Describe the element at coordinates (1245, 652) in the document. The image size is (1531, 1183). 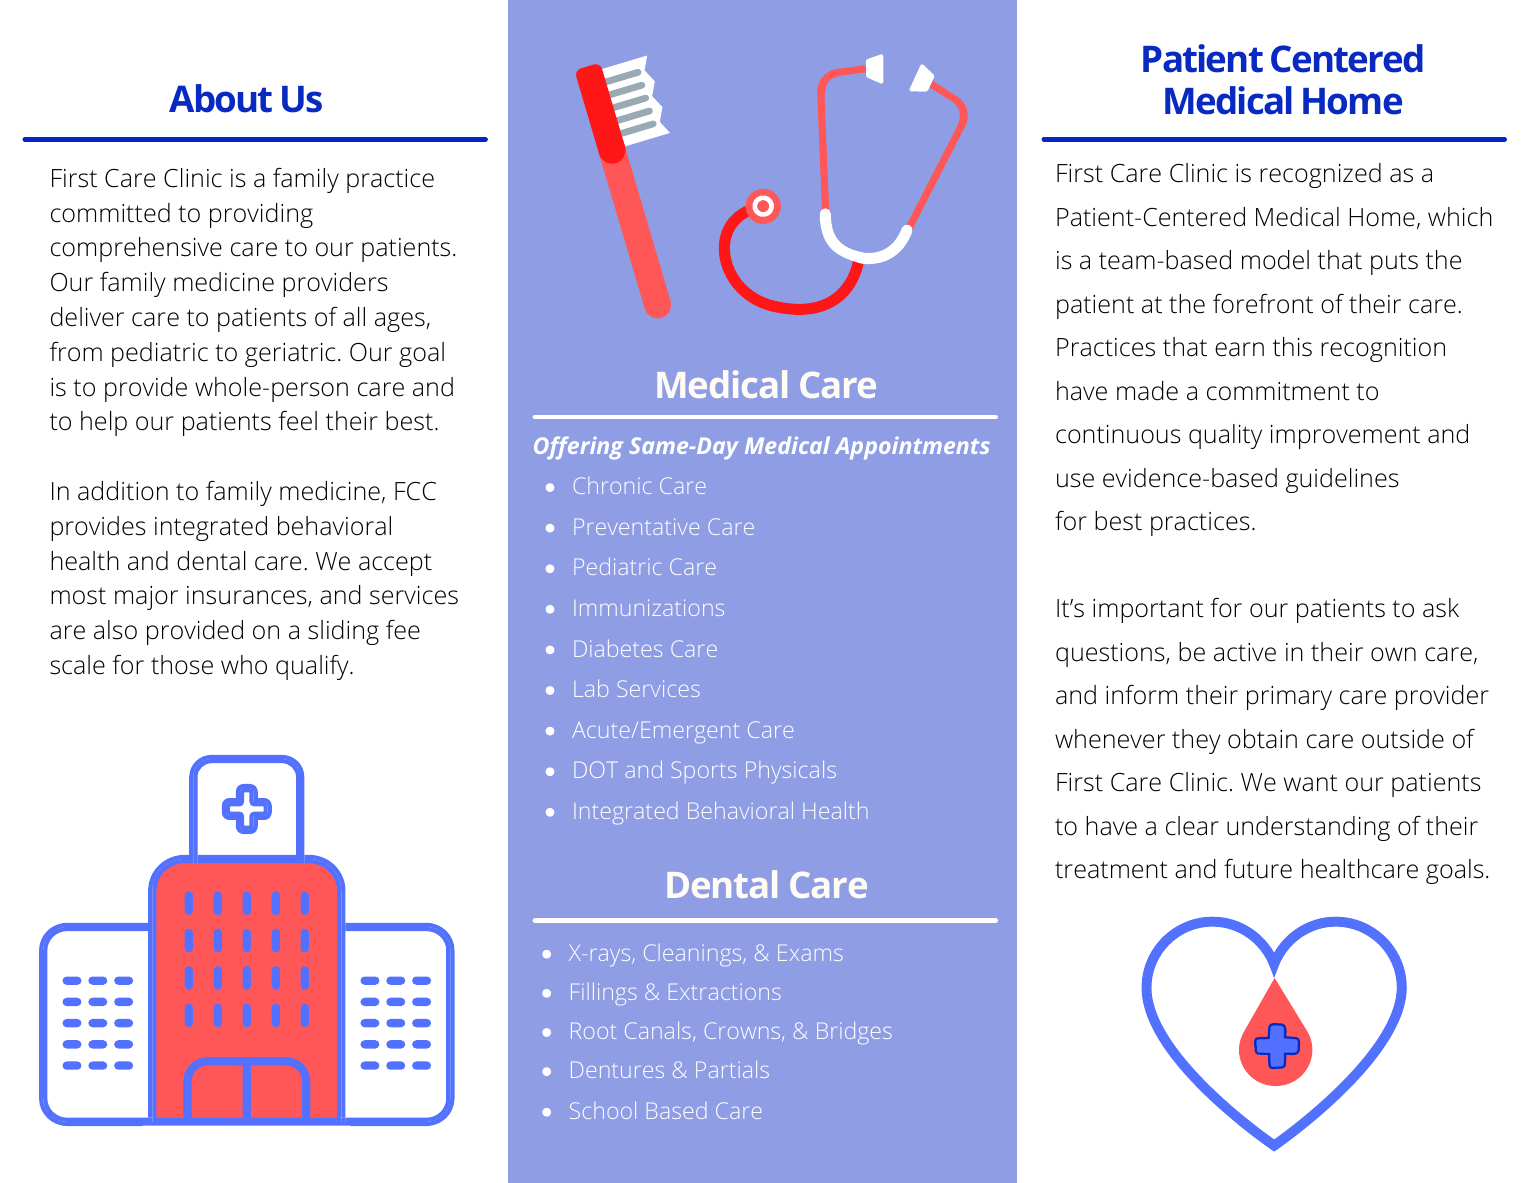
I see `active` at that location.
